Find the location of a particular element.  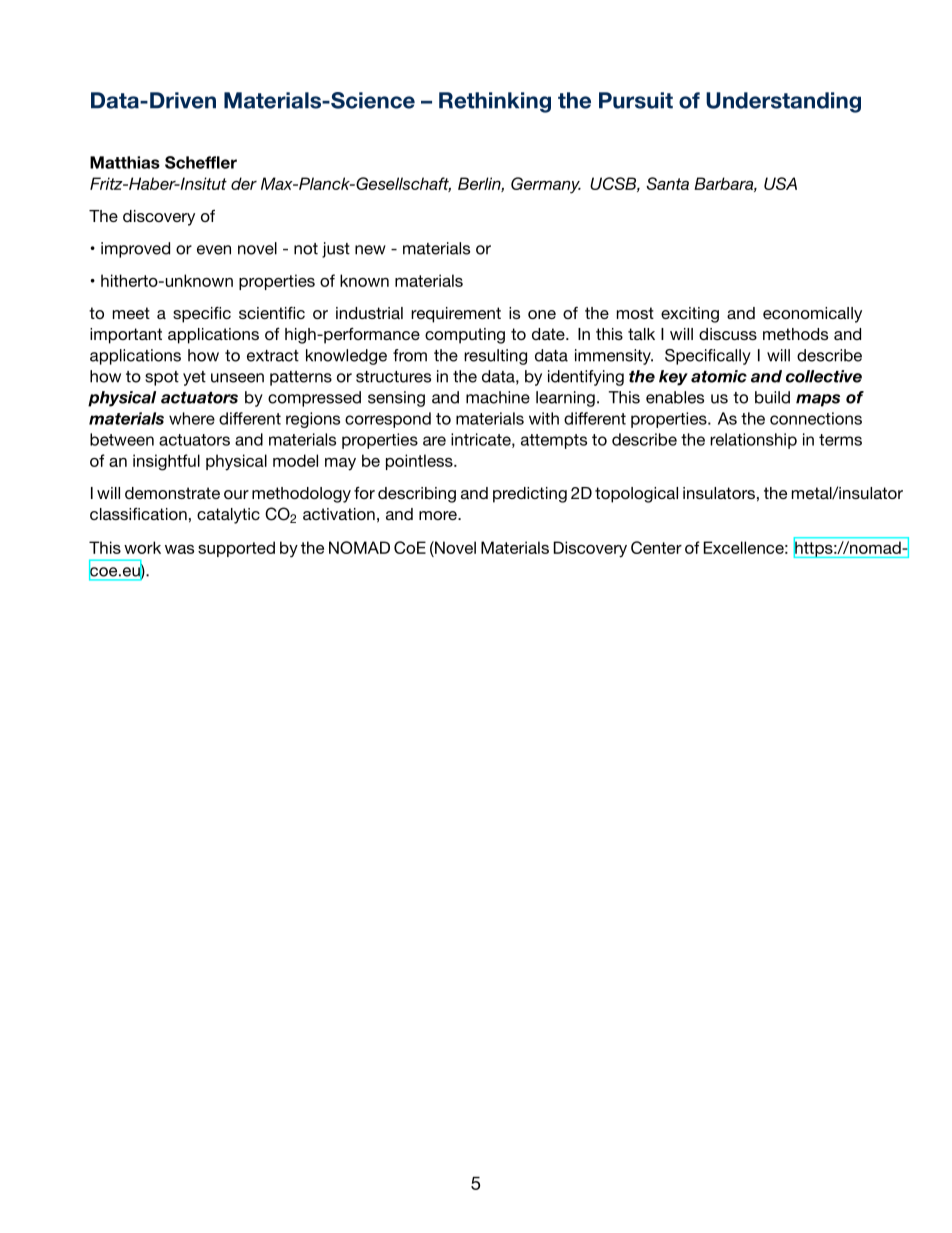

insightful is located at coordinates (166, 462).
